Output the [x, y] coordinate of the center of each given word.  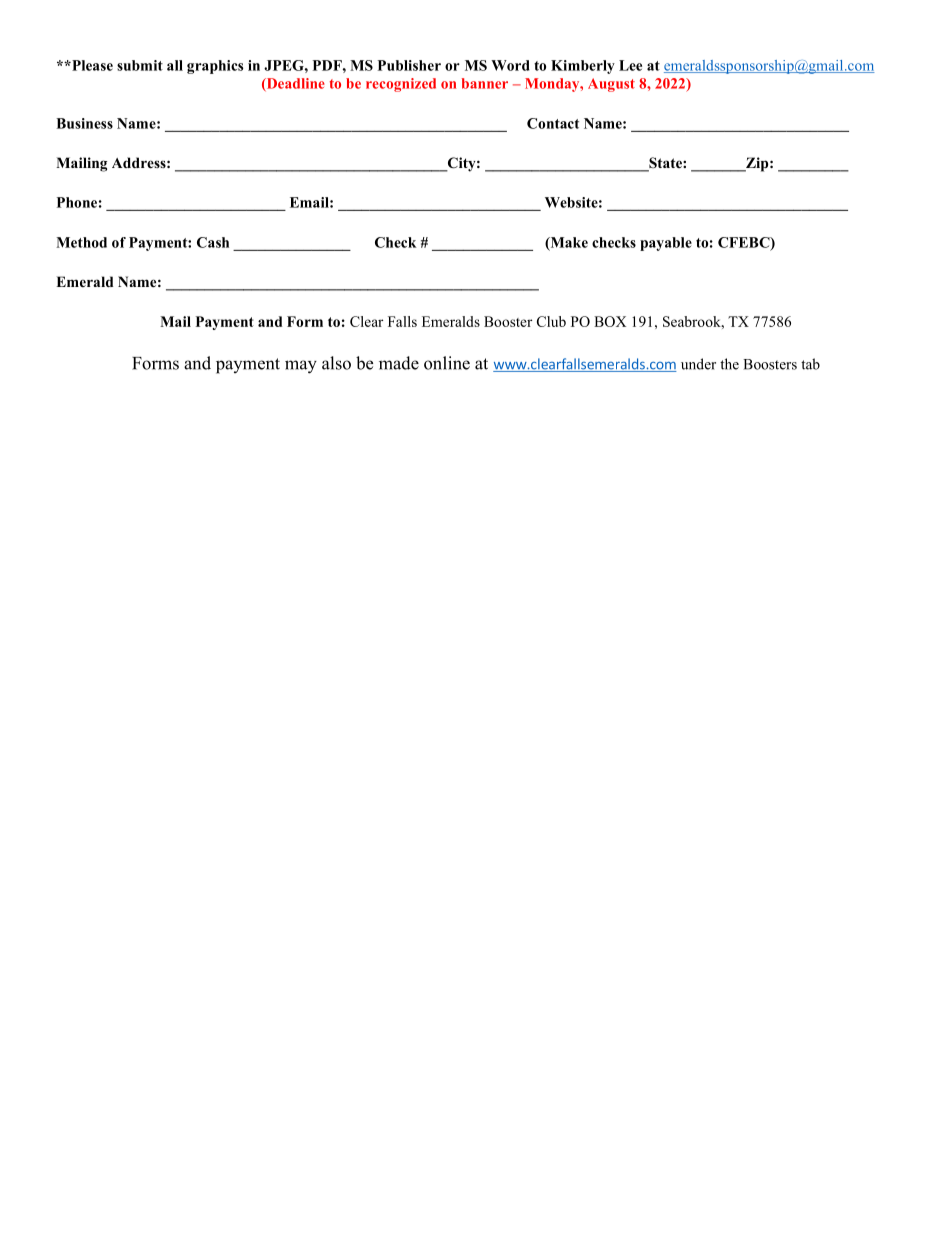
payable [666, 244]
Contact [553, 123]
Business [84, 123]
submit [140, 65]
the [729, 364]
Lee [630, 65]
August [611, 85]
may [301, 367]
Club [551, 321]
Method [81, 242]
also [336, 363]
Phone [77, 202]
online [447, 363]
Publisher [409, 65]
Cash [213, 242]
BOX [610, 321]
